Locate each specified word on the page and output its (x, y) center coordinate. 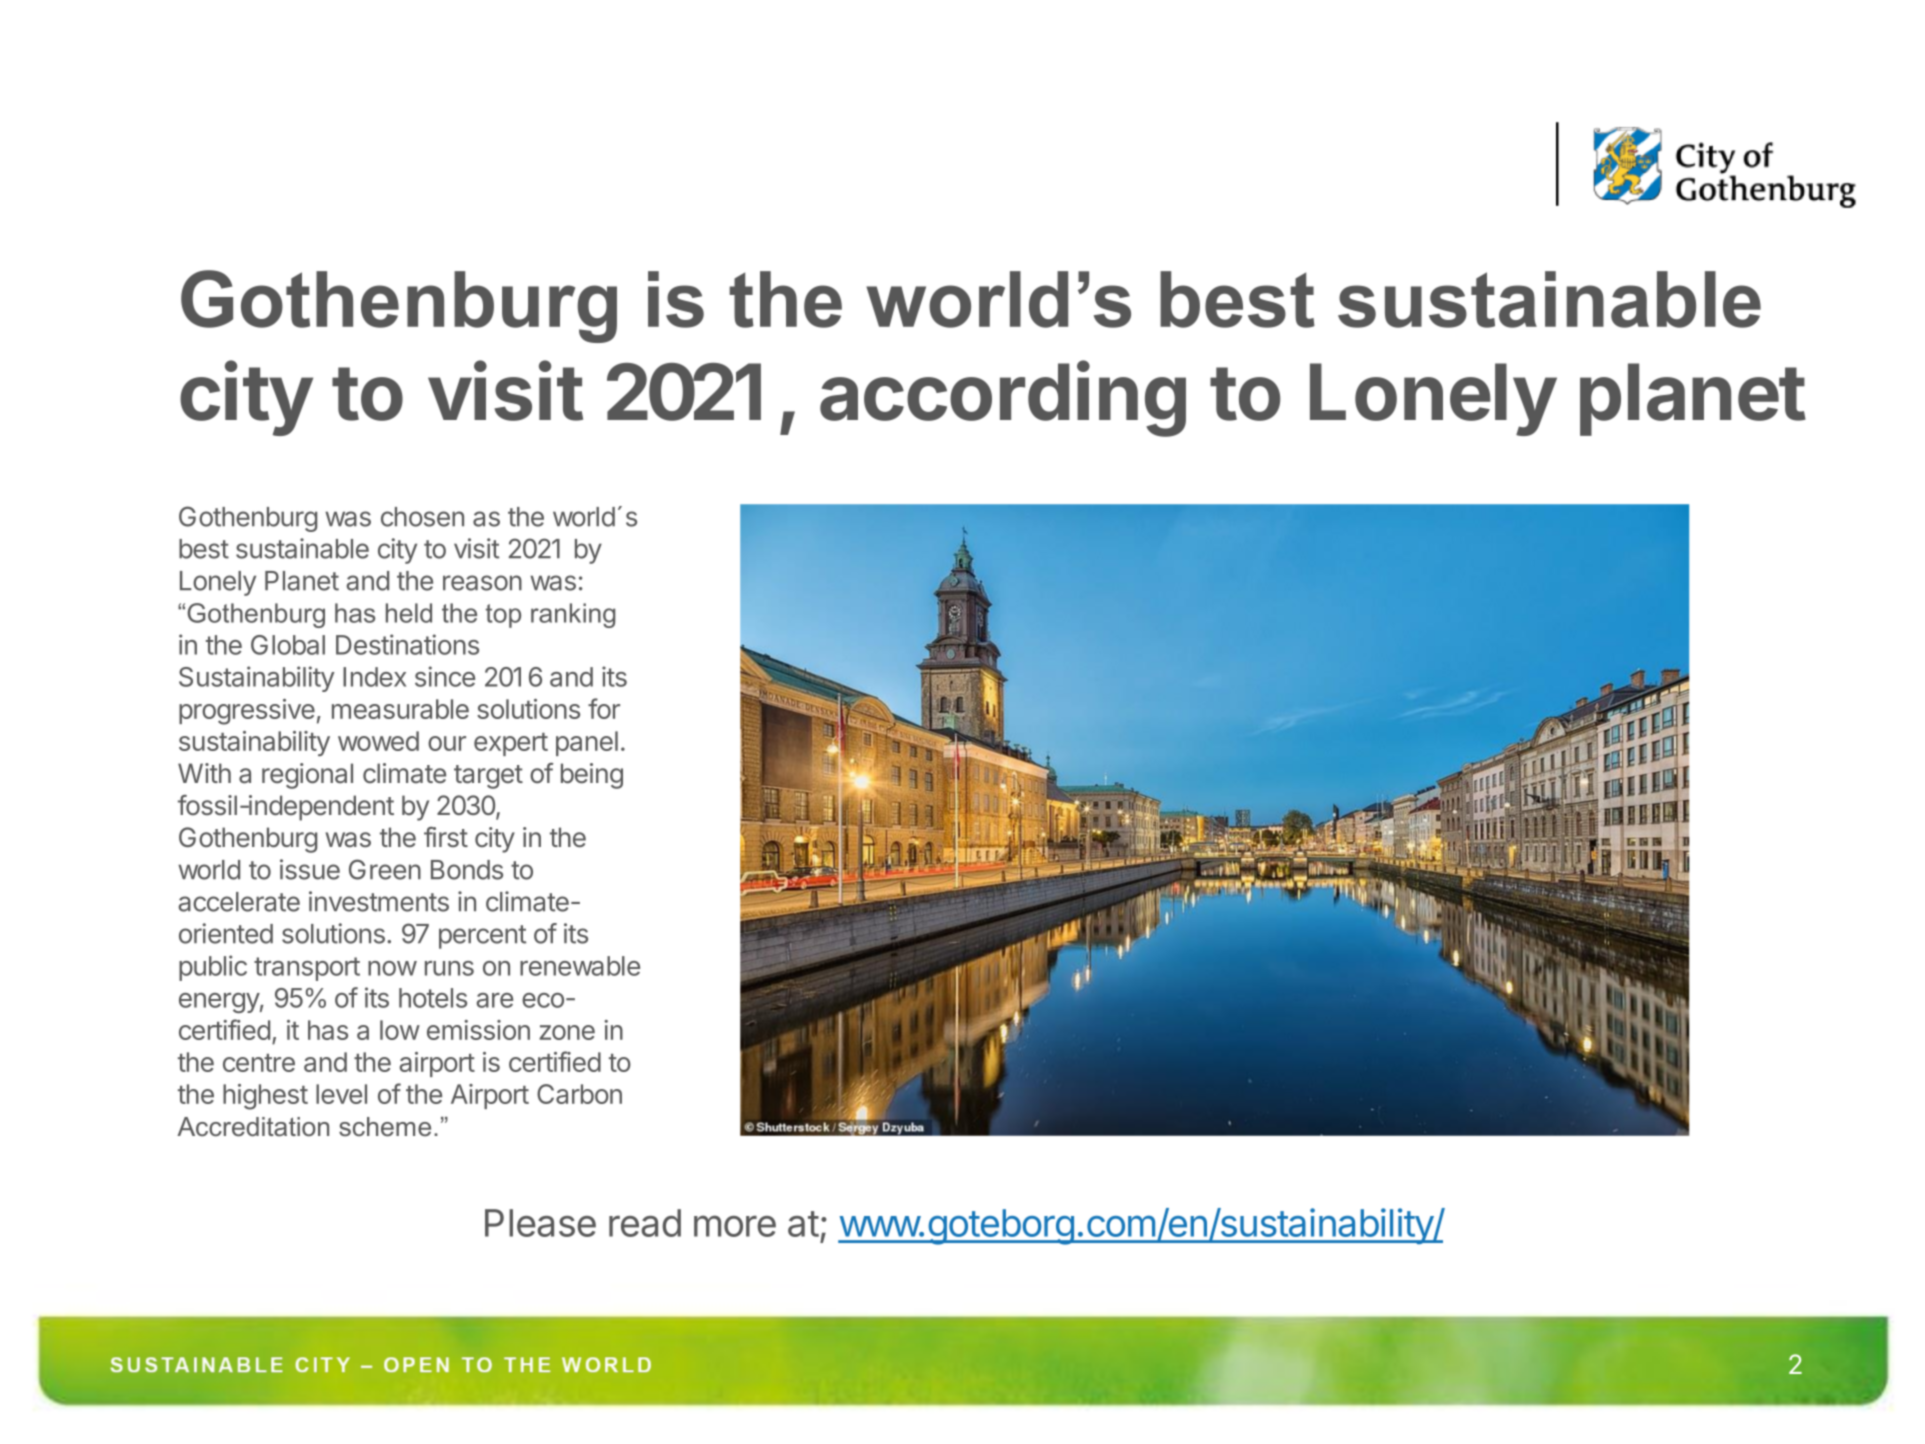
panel (587, 743)
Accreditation (253, 1127)
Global (288, 645)
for (604, 708)
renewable (580, 966)
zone (567, 1032)
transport (307, 969)
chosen (422, 517)
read (645, 1223)
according (1003, 399)
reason (482, 583)
